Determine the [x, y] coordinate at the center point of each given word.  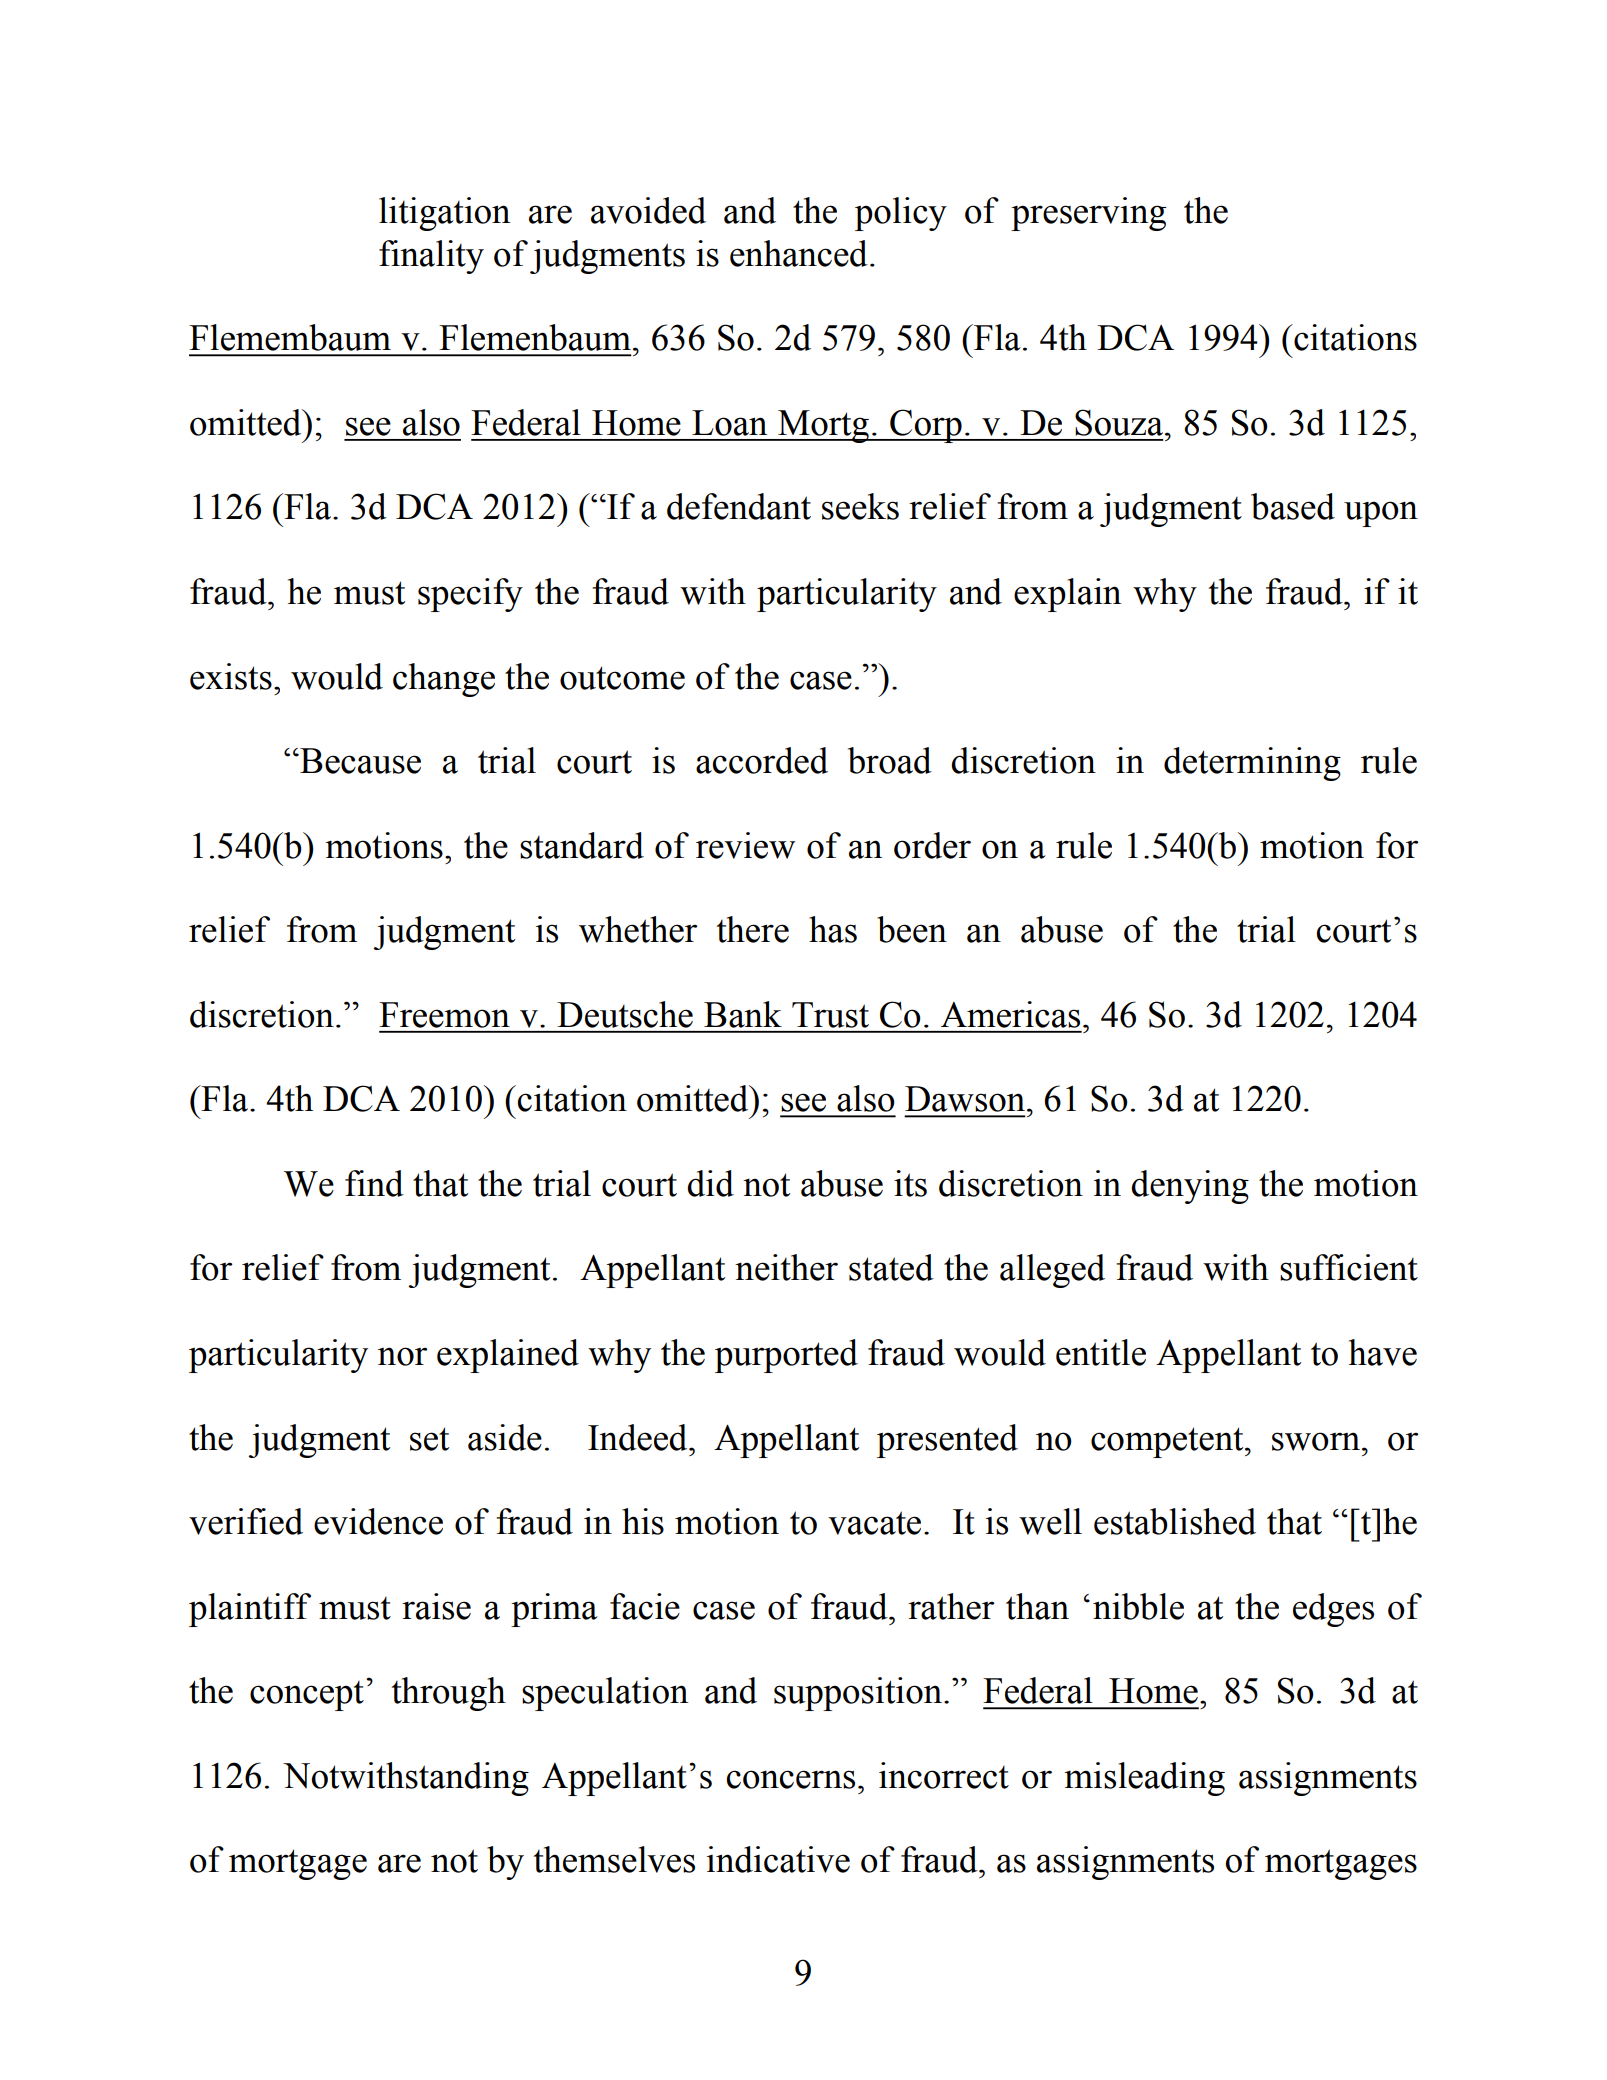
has [833, 929]
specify [470, 595]
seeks [860, 506]
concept [307, 1696]
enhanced [799, 253]
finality [431, 257]
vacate [874, 1523]
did [710, 1183]
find [374, 1183]
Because [359, 761]
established [1175, 1521]
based [1293, 506]
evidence [378, 1521]
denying [1190, 1187]
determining [1252, 764]
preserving [1088, 214]
